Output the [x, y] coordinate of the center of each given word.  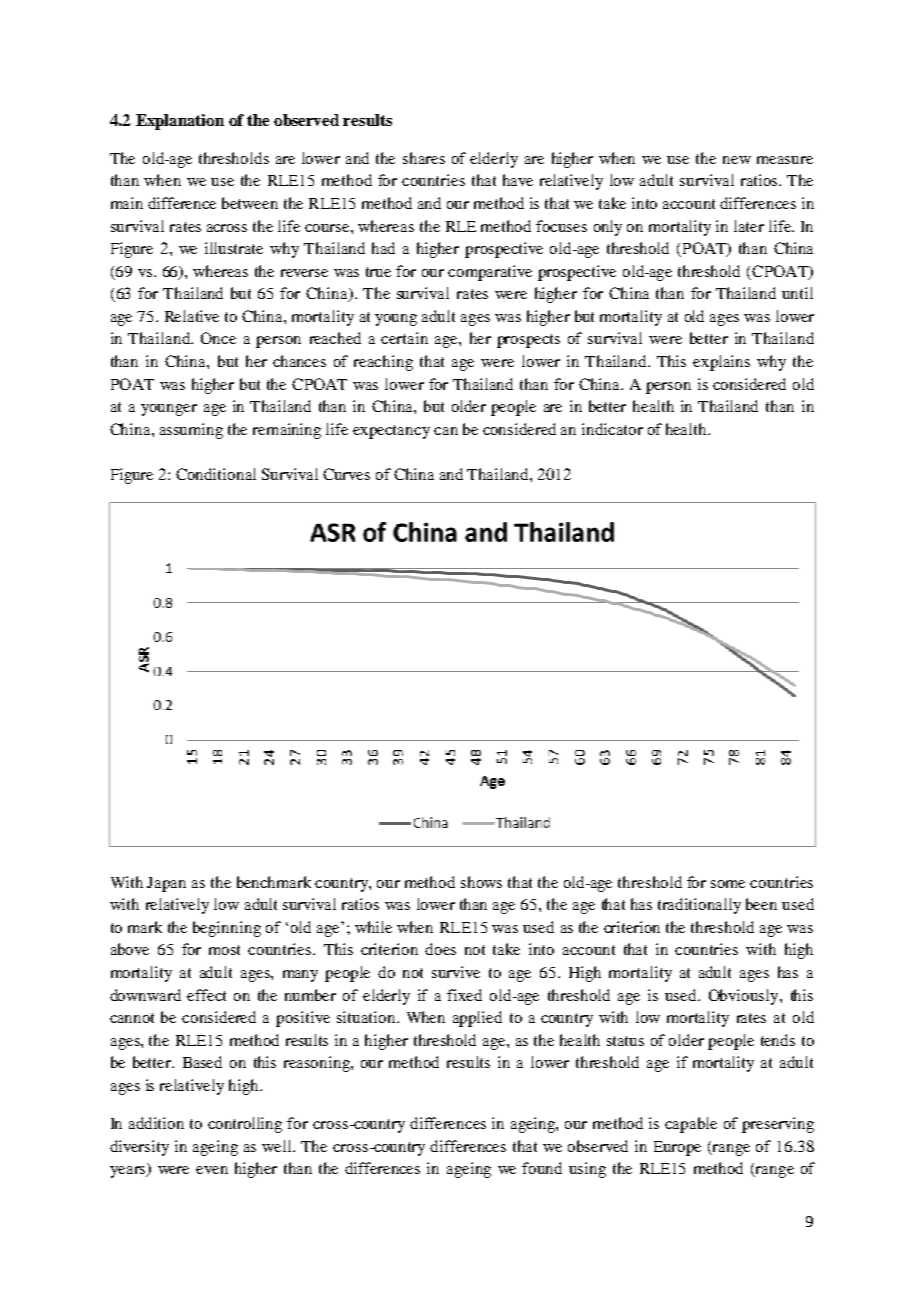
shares [424, 158]
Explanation [180, 122]
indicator [612, 429]
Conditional [216, 474]
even [212, 1170]
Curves [346, 474]
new [737, 160]
